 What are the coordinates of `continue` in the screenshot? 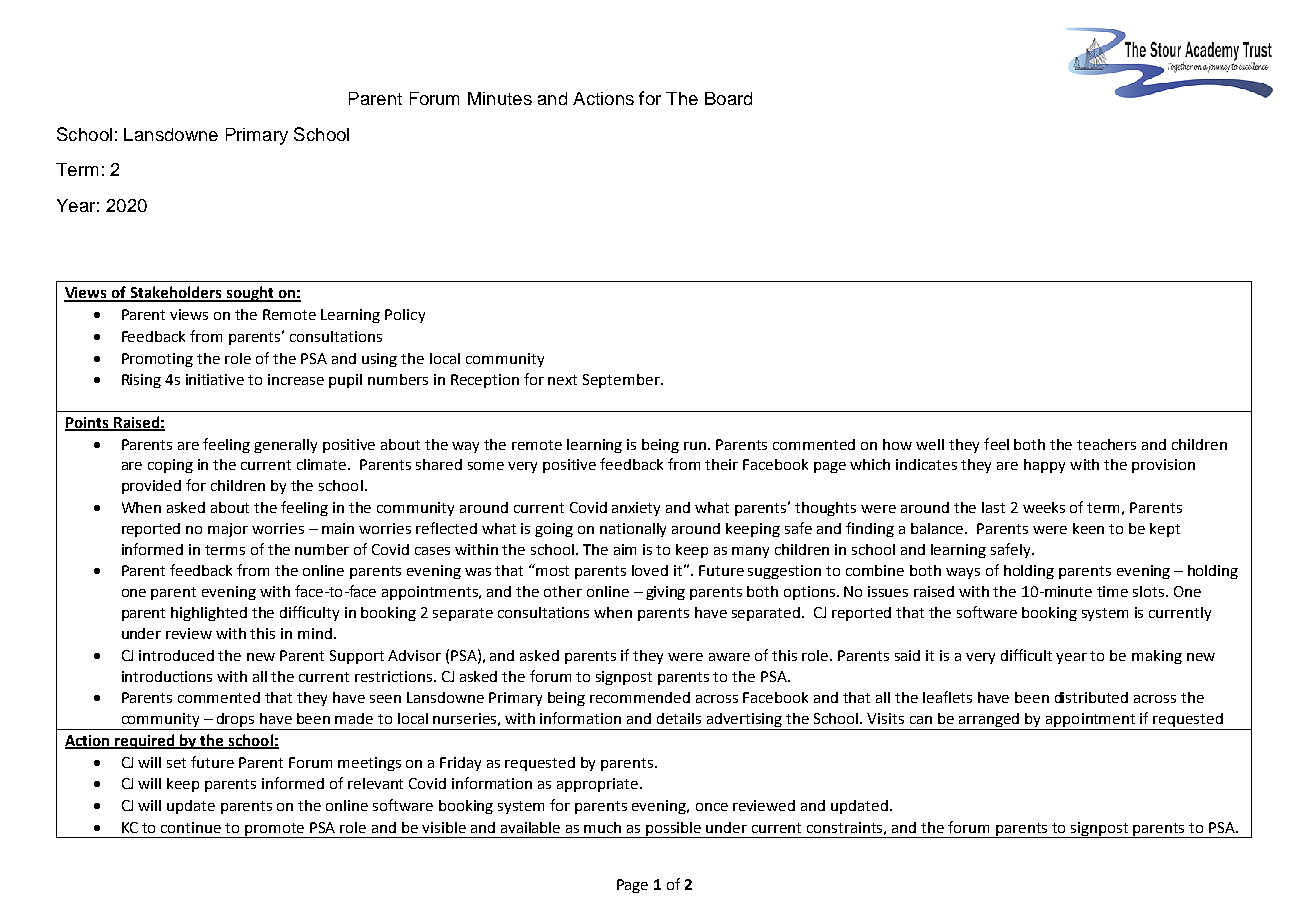 It's located at (191, 827).
